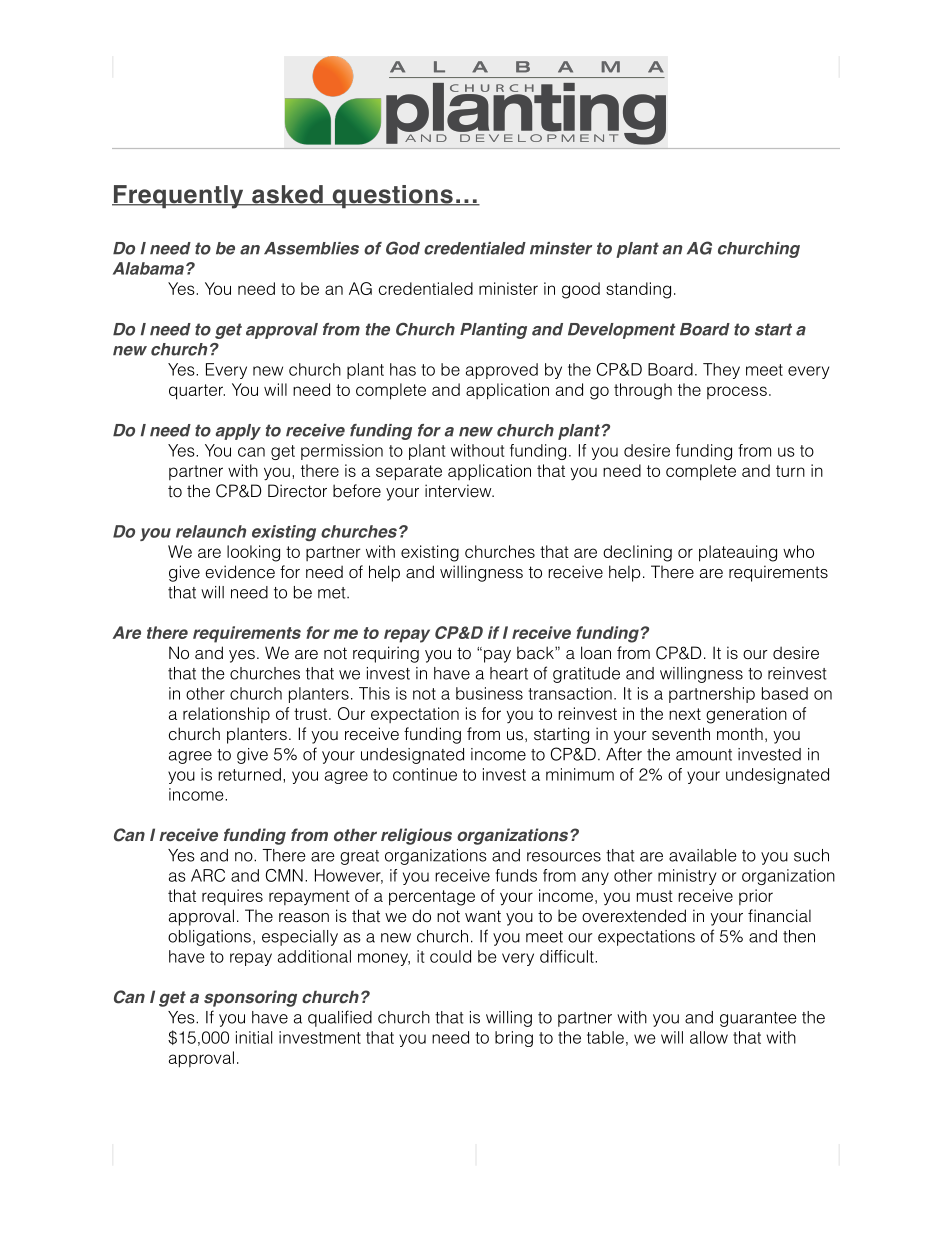 The height and width of the screenshot is (1233, 952). Describe the element at coordinates (179, 197) in the screenshot. I see `Frequently` at that location.
